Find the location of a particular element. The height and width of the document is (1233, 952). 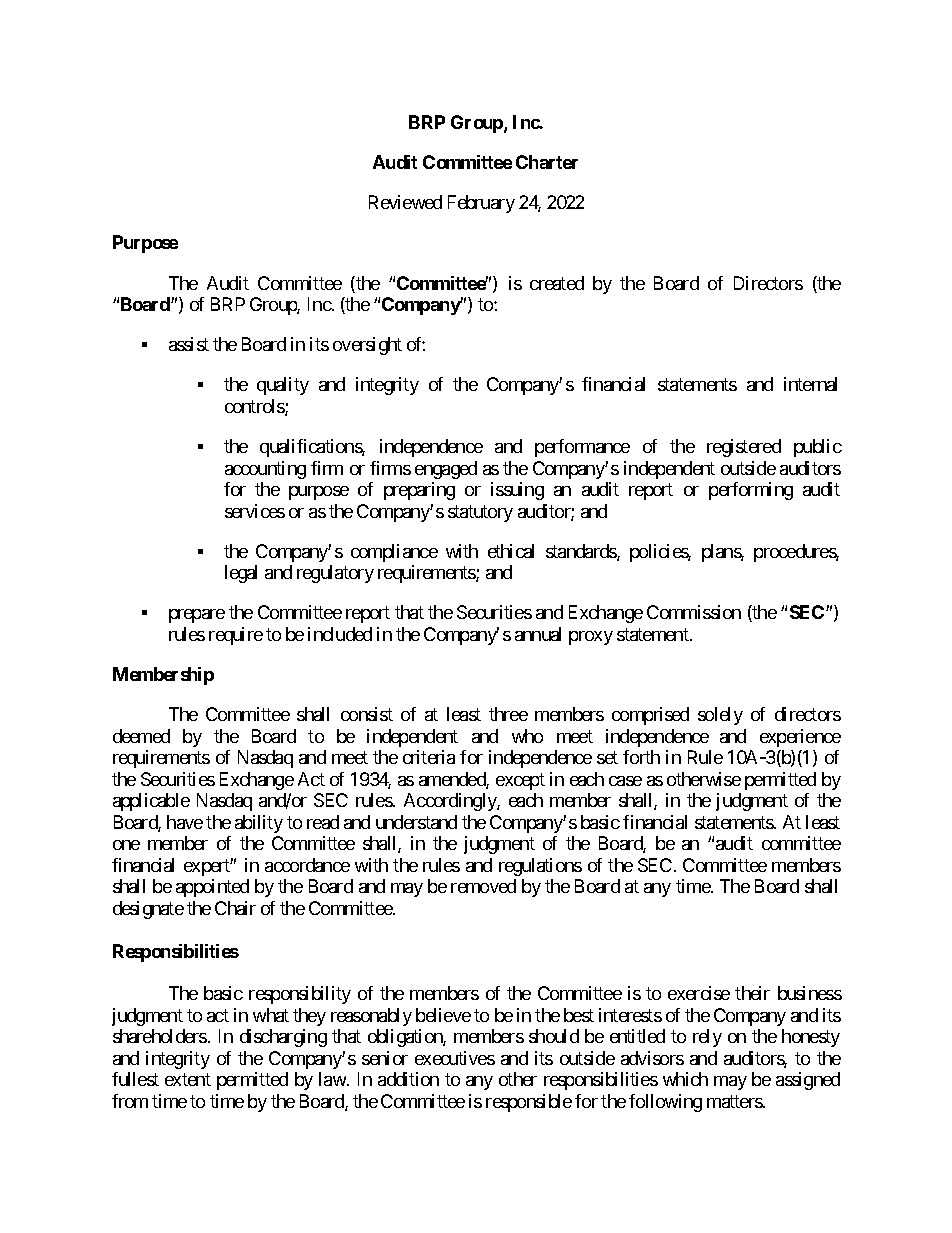

annual is located at coordinates (538, 634).
